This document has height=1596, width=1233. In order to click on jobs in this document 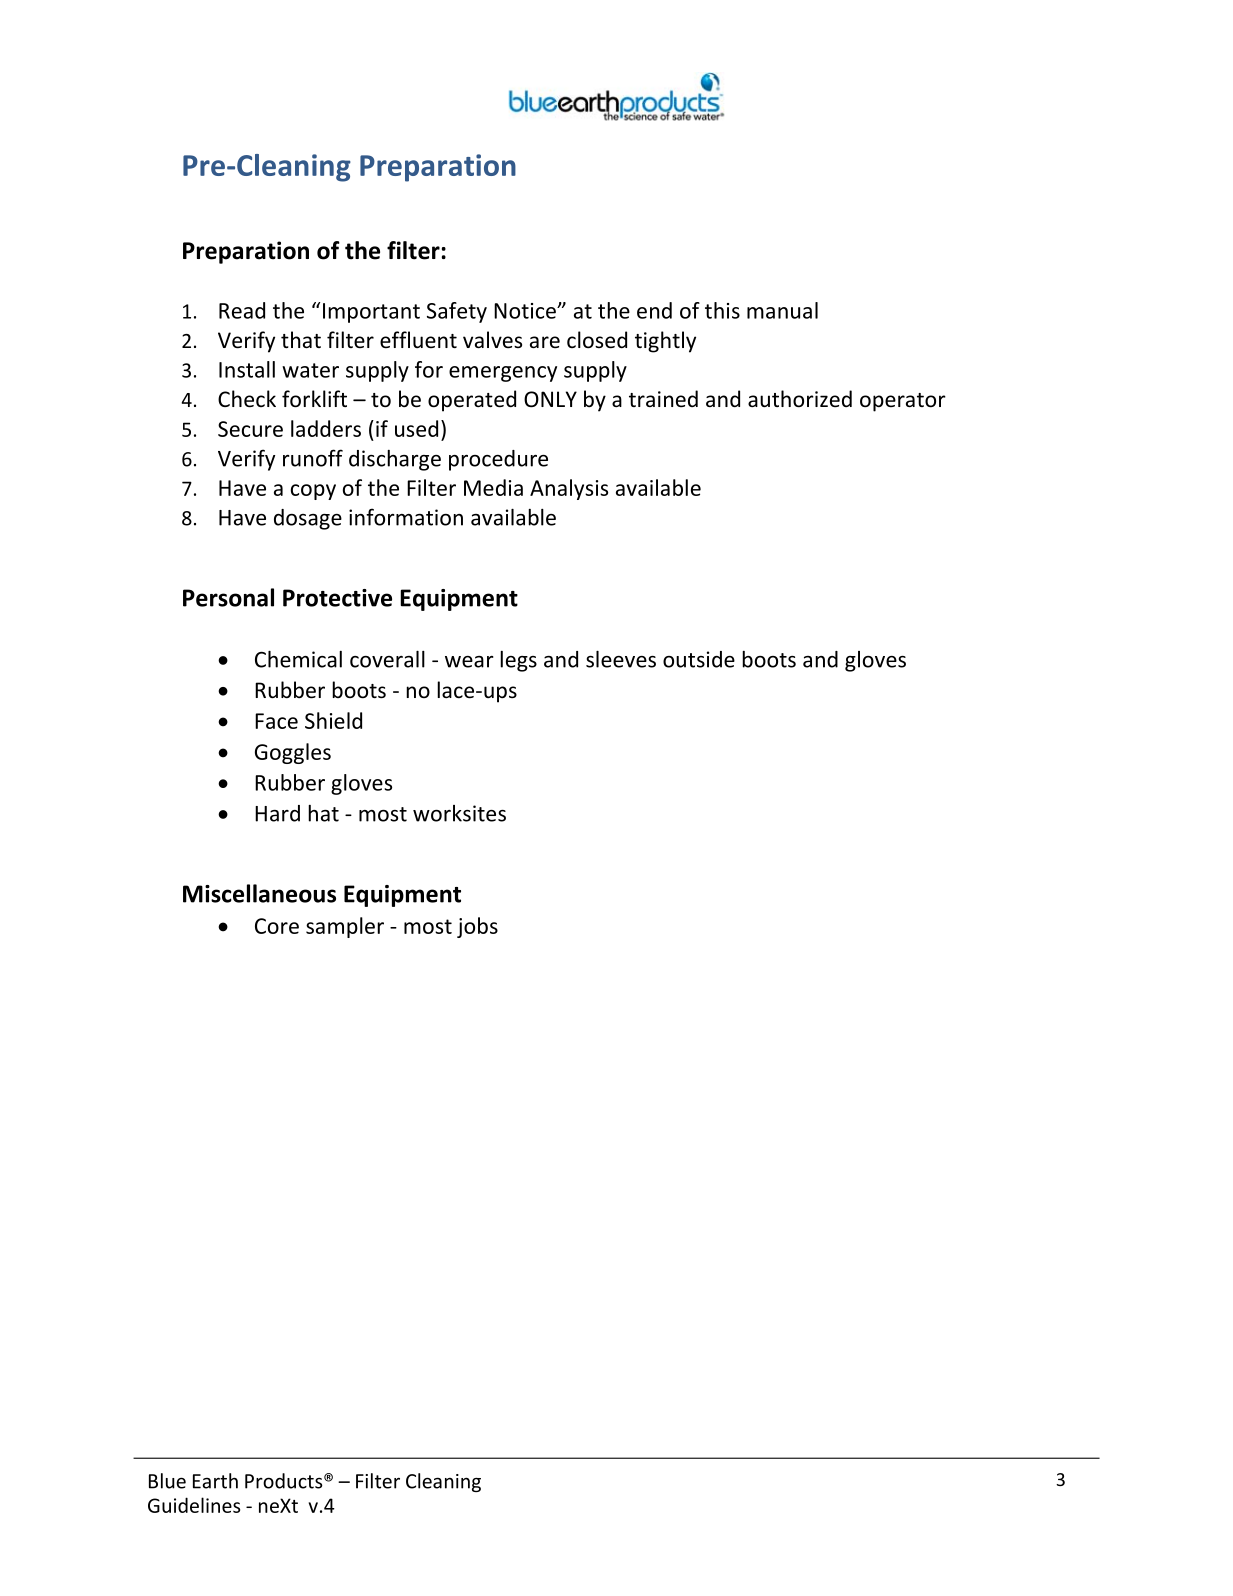, I will do `click(477, 927)`.
